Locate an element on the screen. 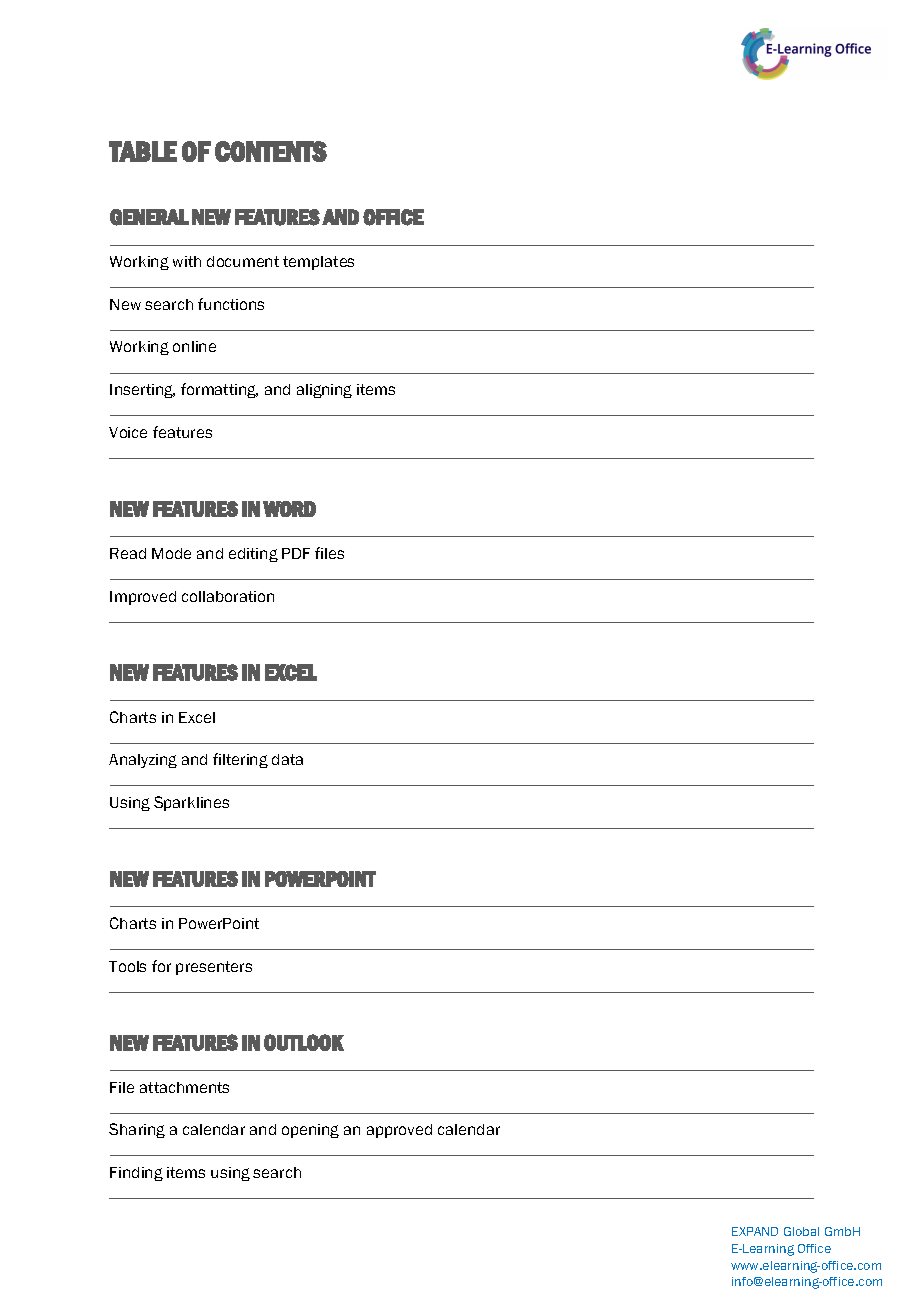  Finding is located at coordinates (136, 1174).
